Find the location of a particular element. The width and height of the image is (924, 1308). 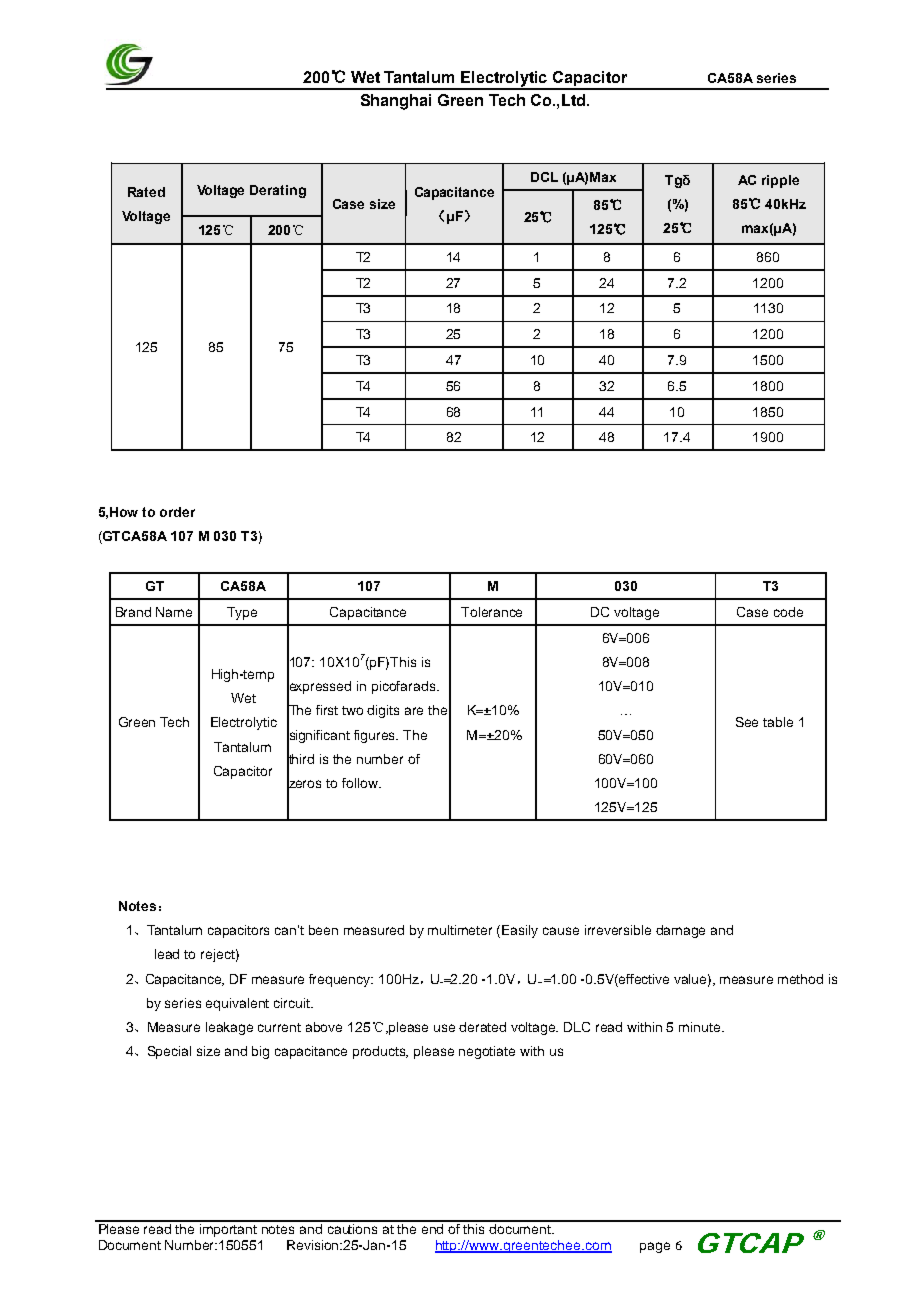

multimeter is located at coordinates (460, 930).
